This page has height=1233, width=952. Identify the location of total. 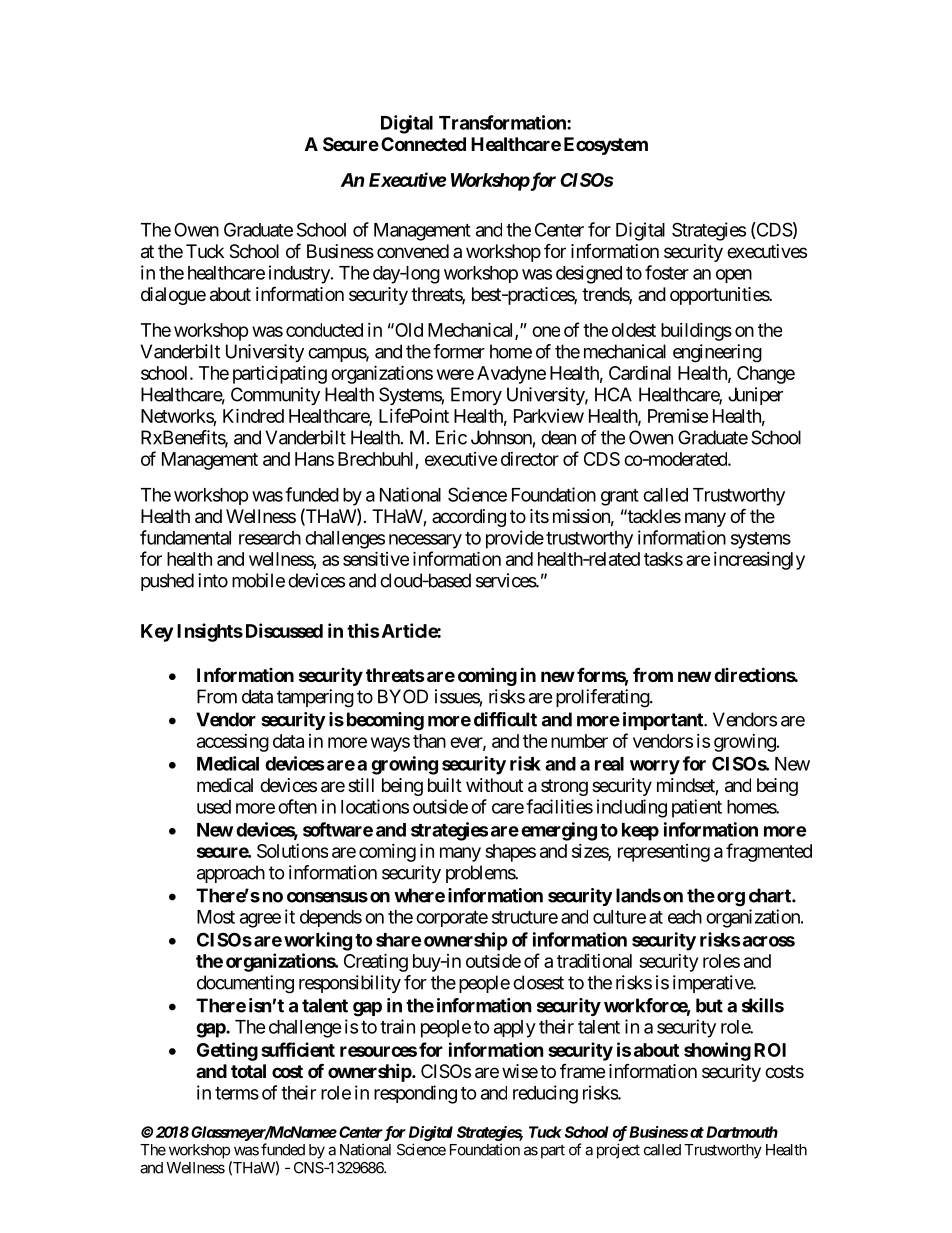
(248, 1071).
